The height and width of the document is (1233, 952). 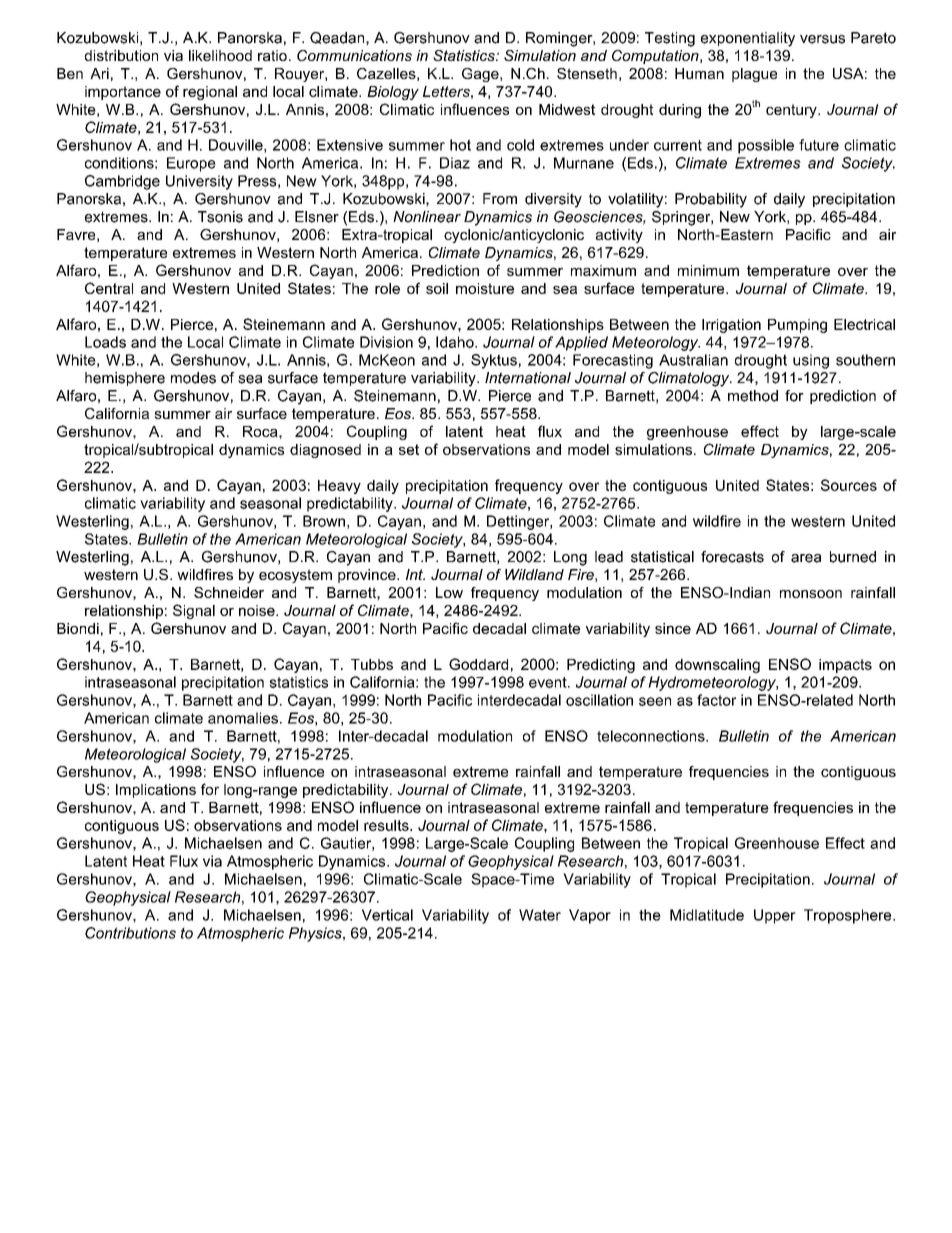 What do you see at coordinates (754, 75) in the document?
I see `plague` at bounding box center [754, 75].
